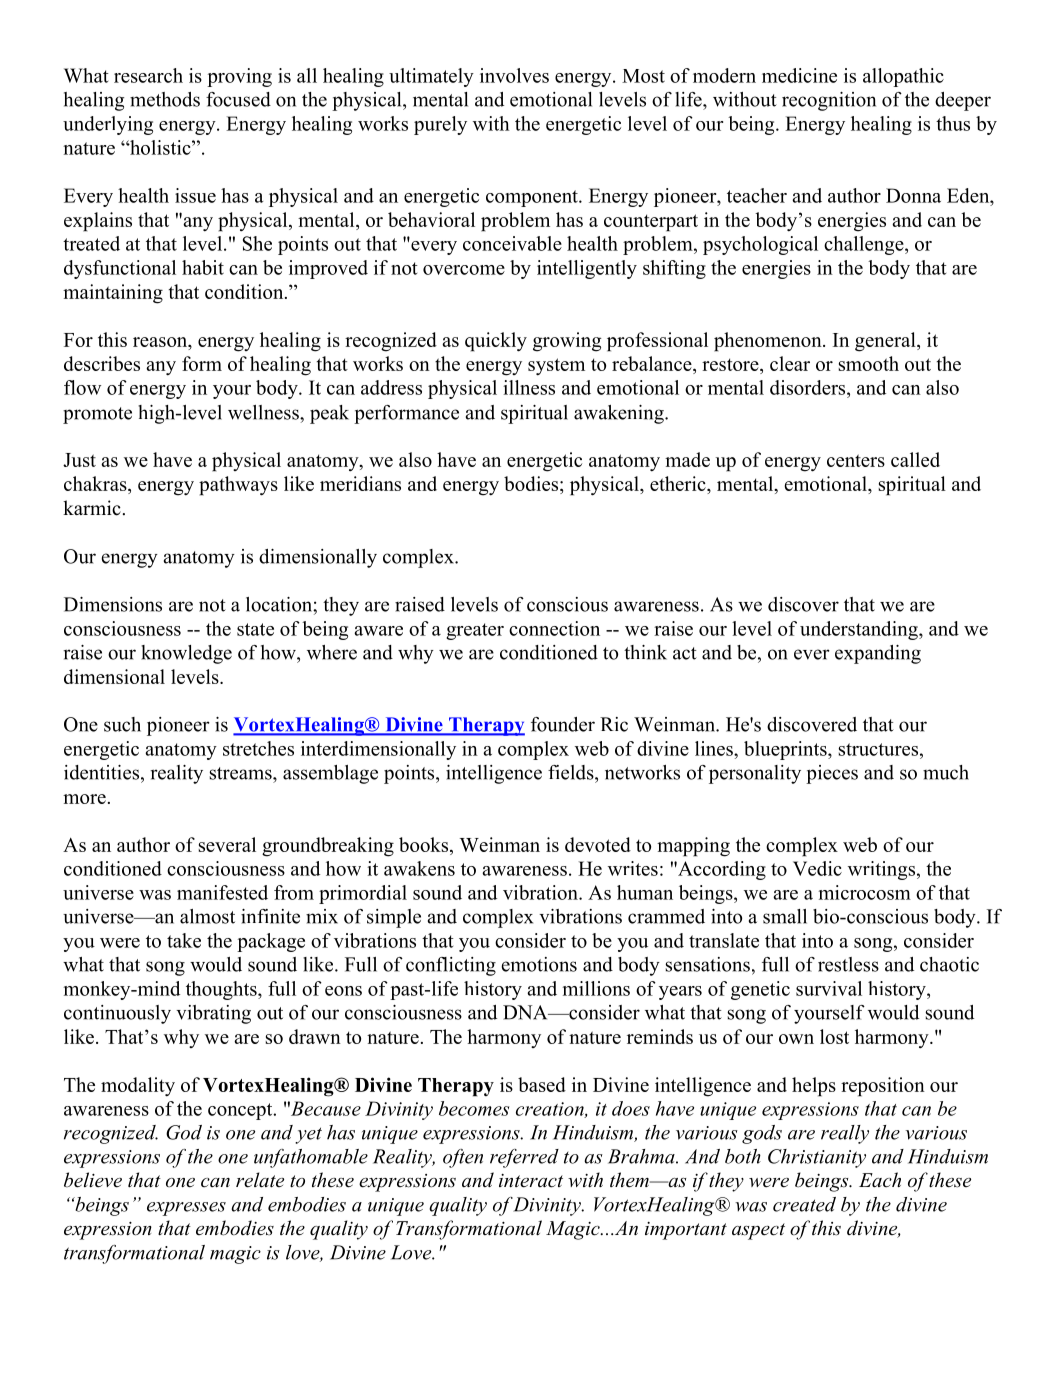 The image size is (1063, 1375). What do you see at coordinates (869, 363) in the screenshot?
I see `smooth` at bounding box center [869, 363].
